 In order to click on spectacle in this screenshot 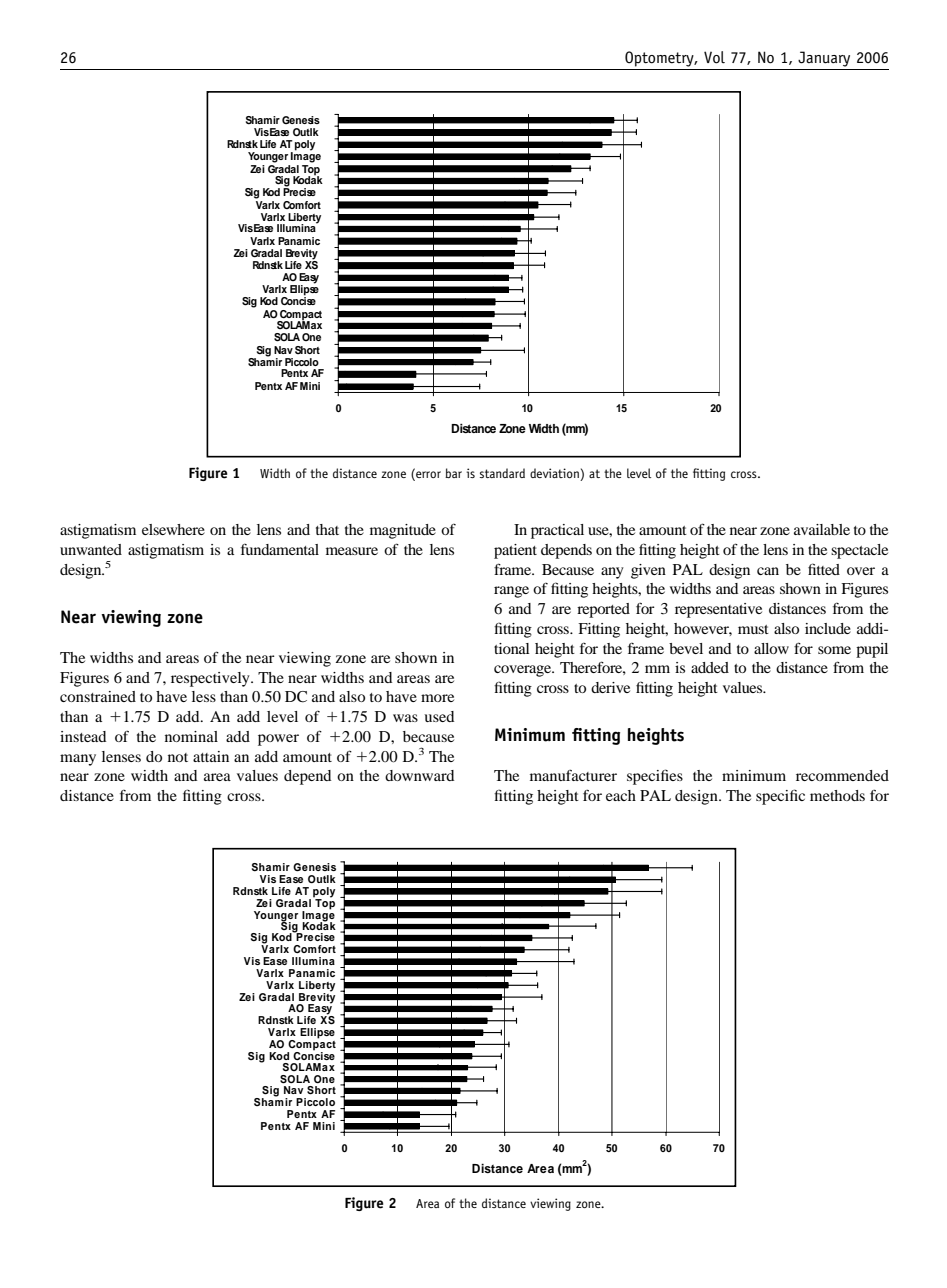, I will do `click(859, 551)`.
